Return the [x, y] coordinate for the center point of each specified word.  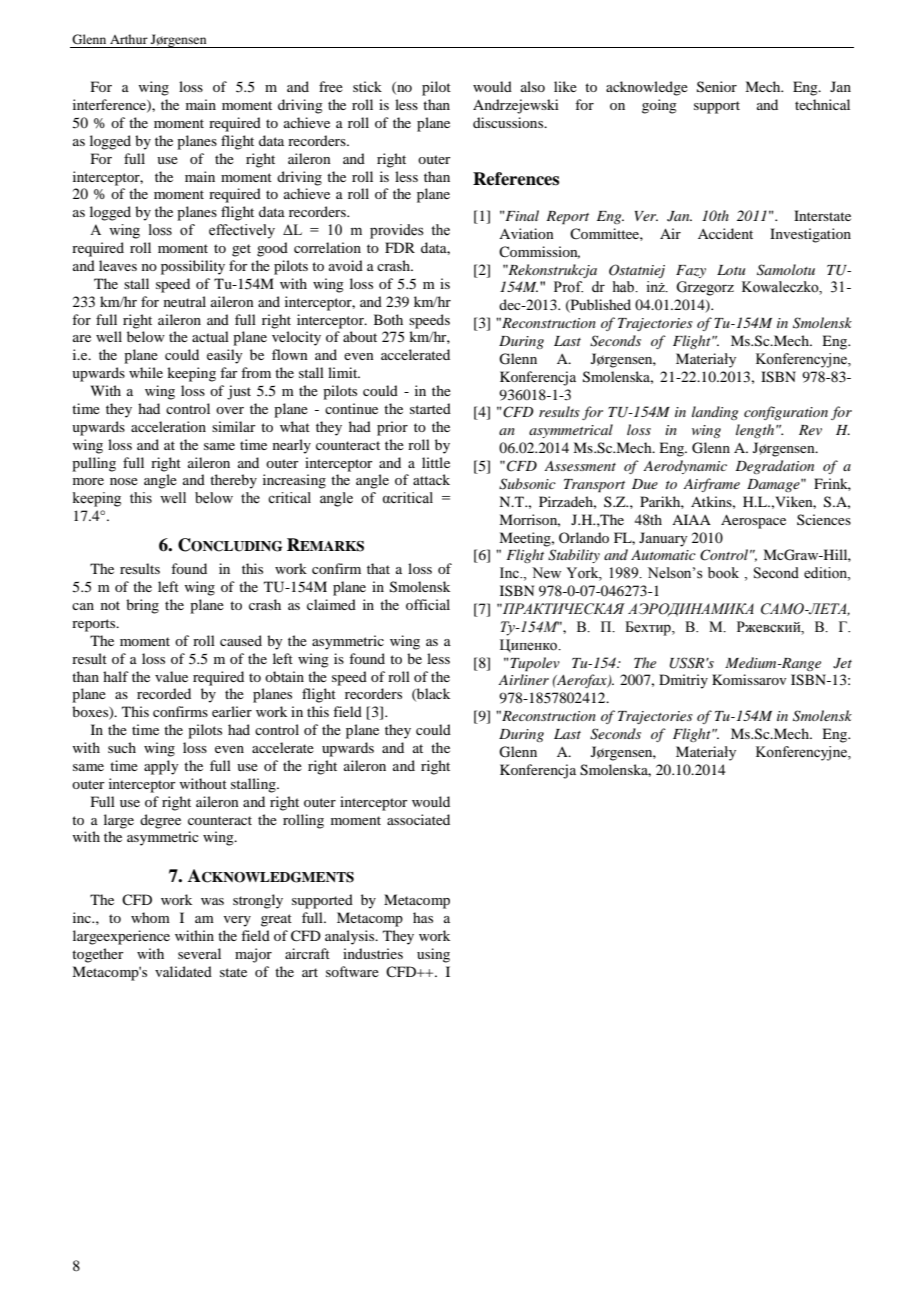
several [199, 953]
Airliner [523, 679]
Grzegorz [705, 288]
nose [124, 481]
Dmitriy [683, 681]
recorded [164, 693]
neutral [185, 301]
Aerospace [753, 521]
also [533, 86]
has [423, 917]
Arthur [129, 39]
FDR [400, 247]
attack [431, 479]
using [433, 955]
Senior [717, 87]
